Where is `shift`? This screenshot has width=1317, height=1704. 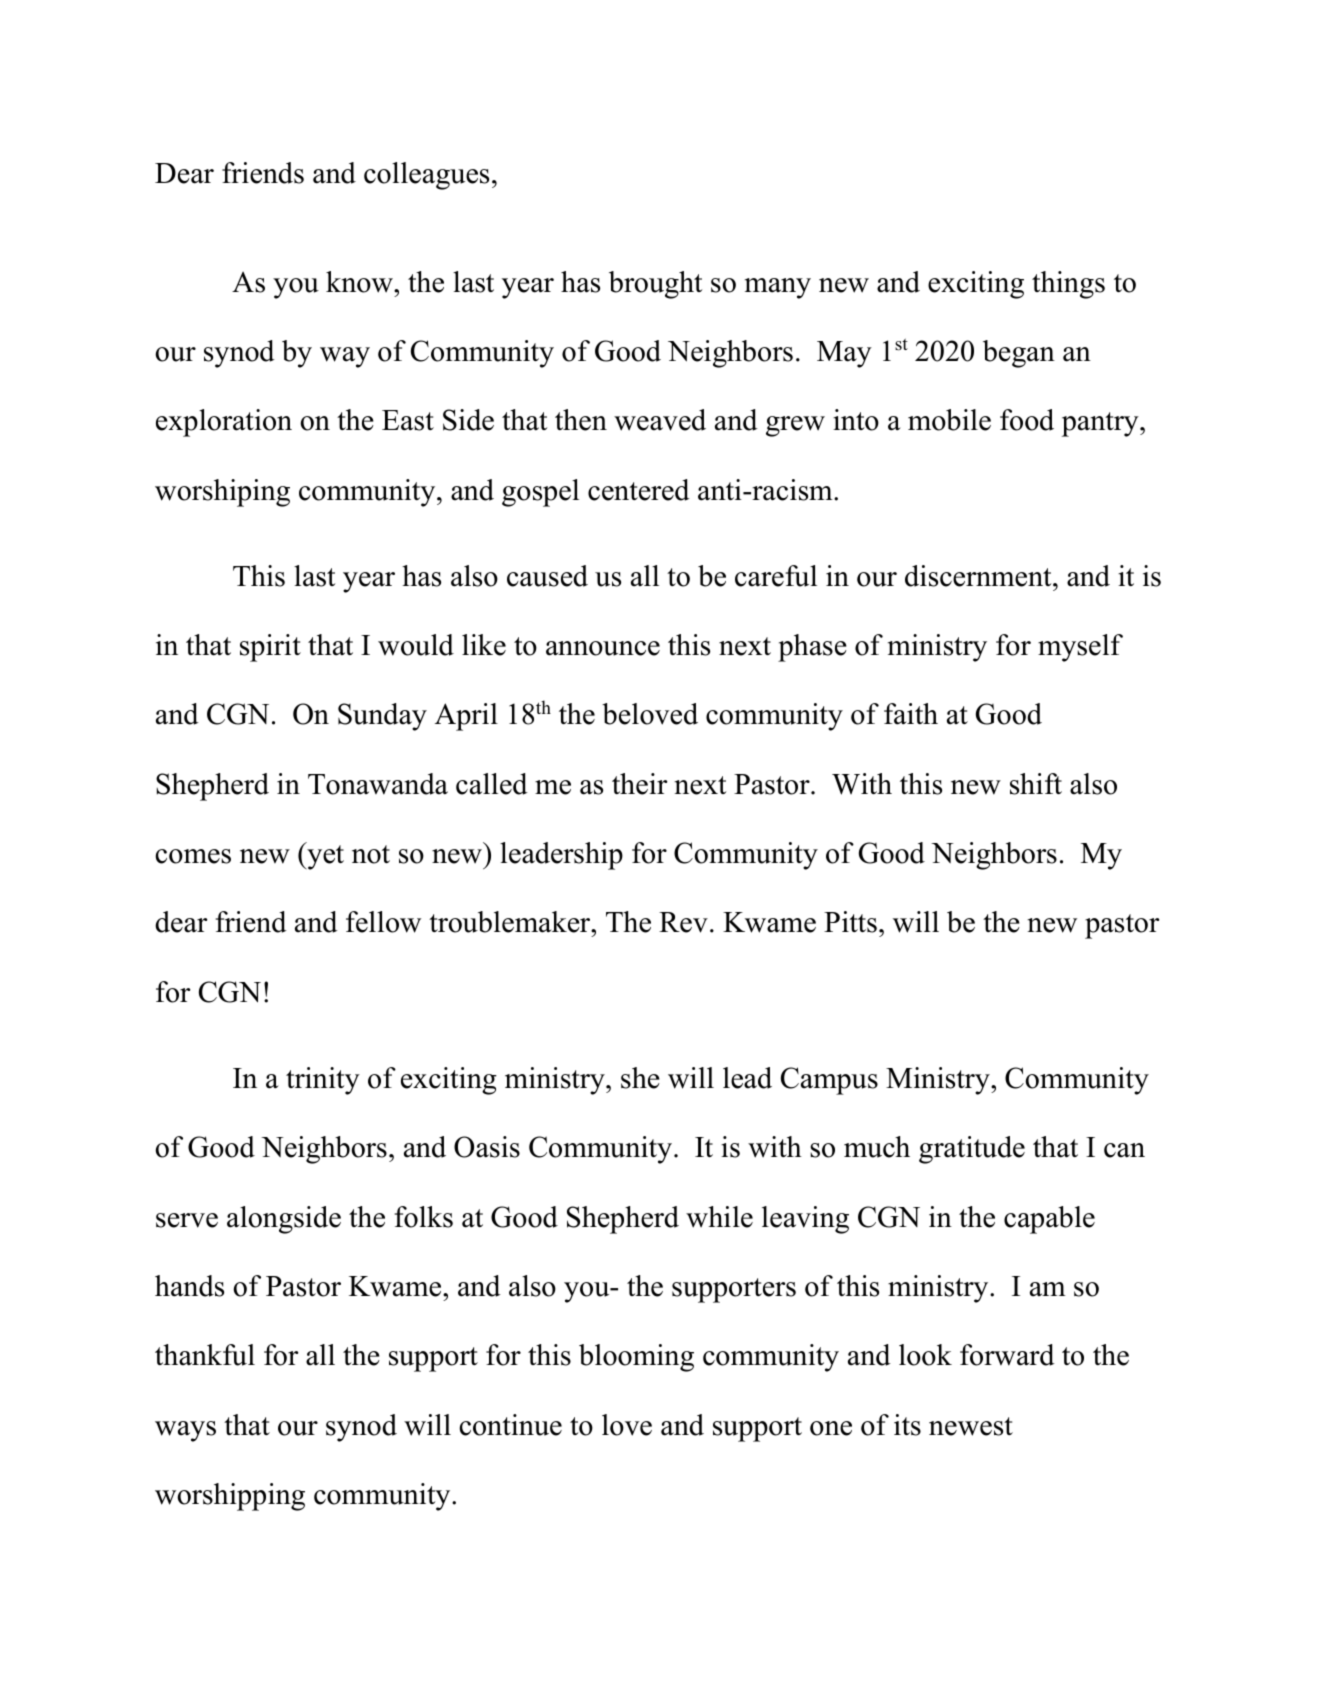
shift is located at coordinates (1036, 784).
